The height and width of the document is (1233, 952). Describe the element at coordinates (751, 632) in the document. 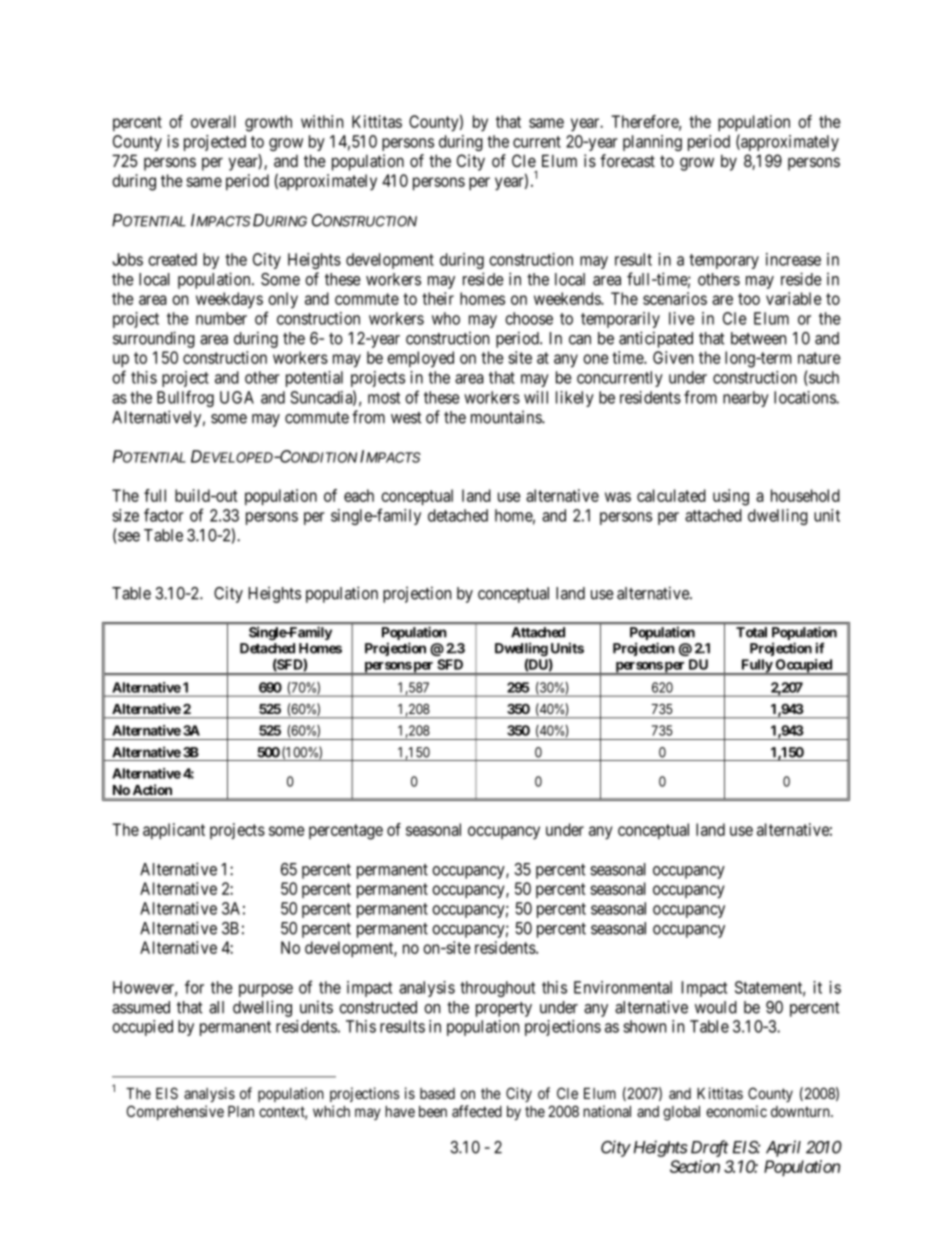

I see `Total` at that location.
